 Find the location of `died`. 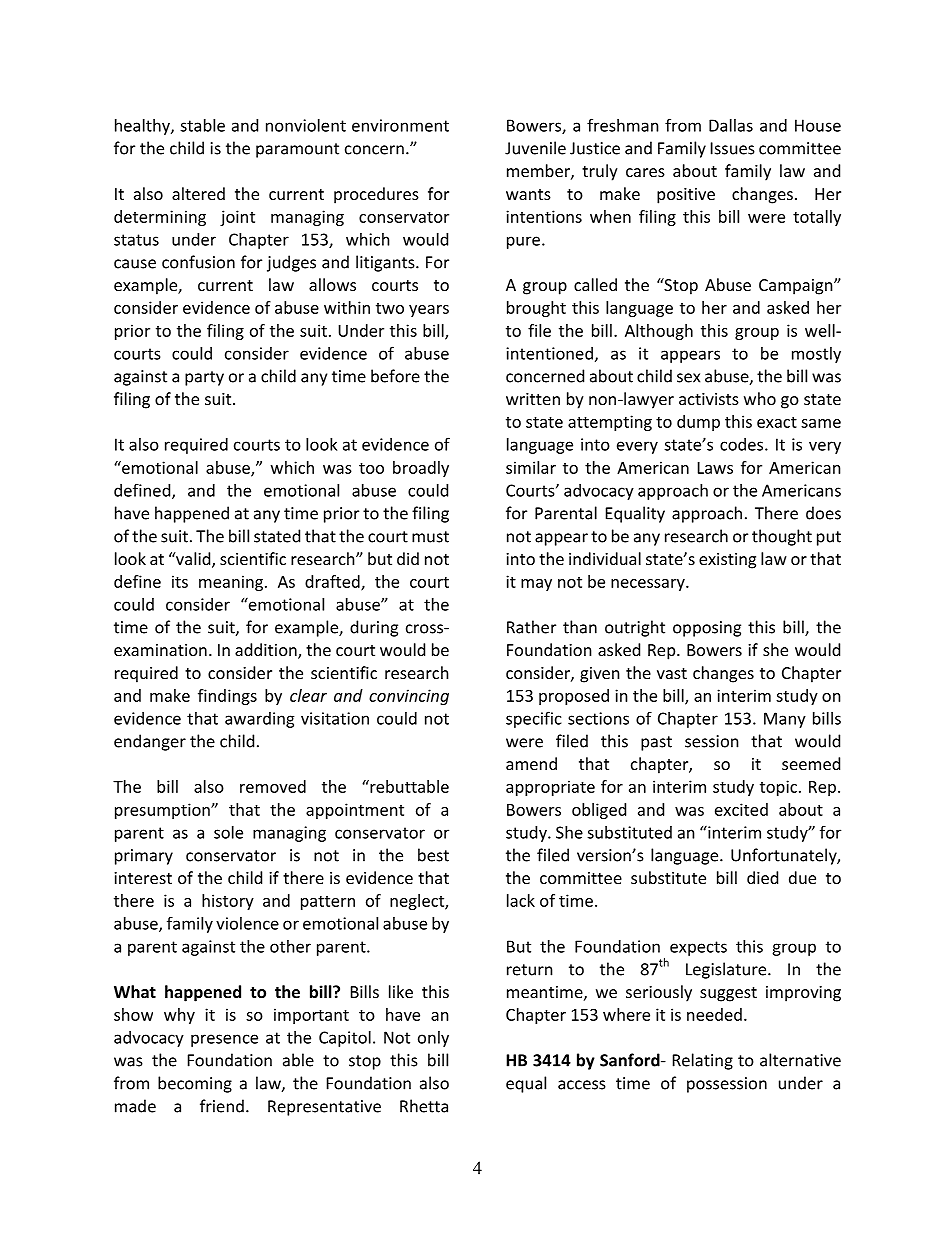

died is located at coordinates (762, 877).
